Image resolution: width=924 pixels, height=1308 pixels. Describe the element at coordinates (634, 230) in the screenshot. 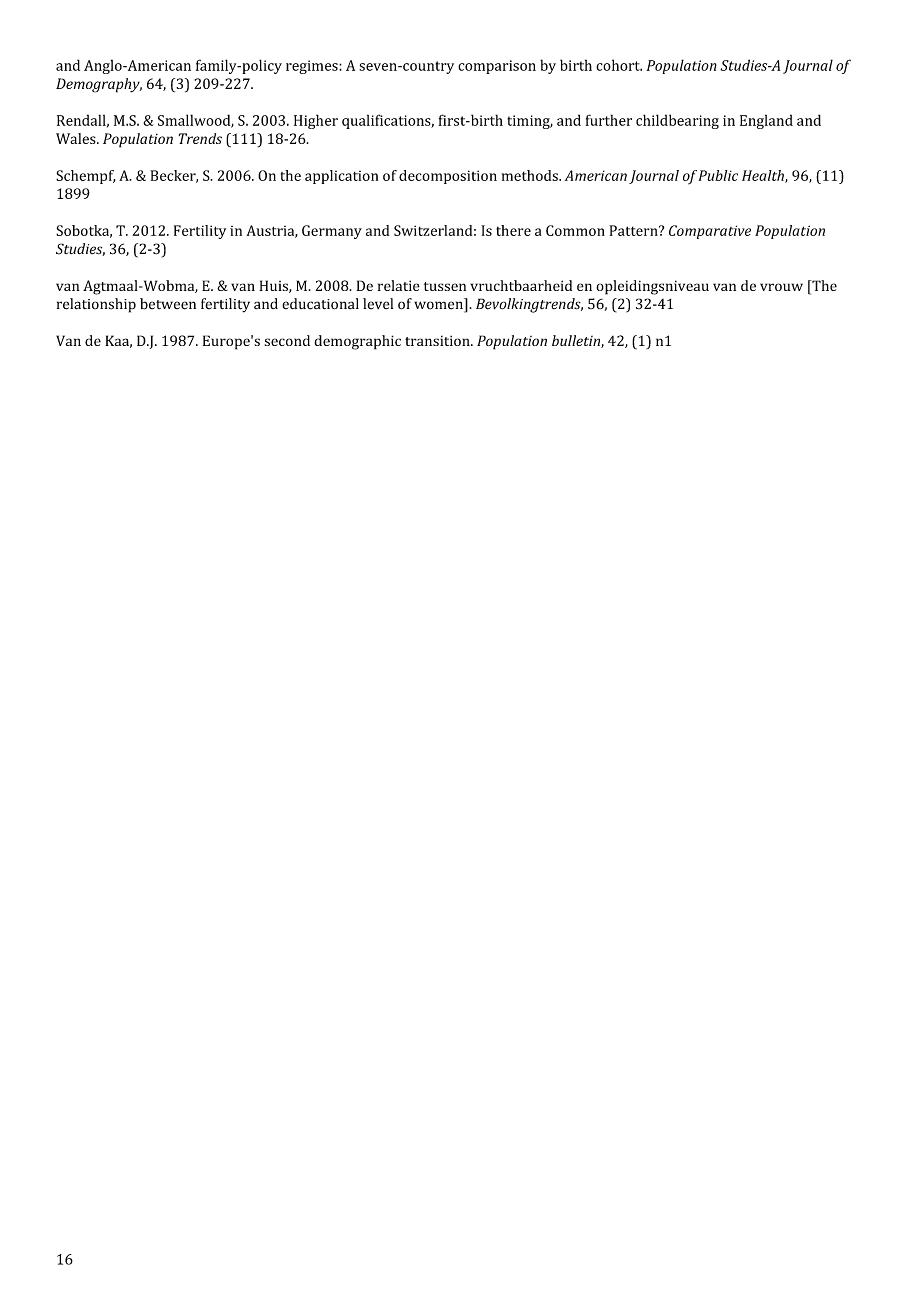

I see `Pattern` at that location.
